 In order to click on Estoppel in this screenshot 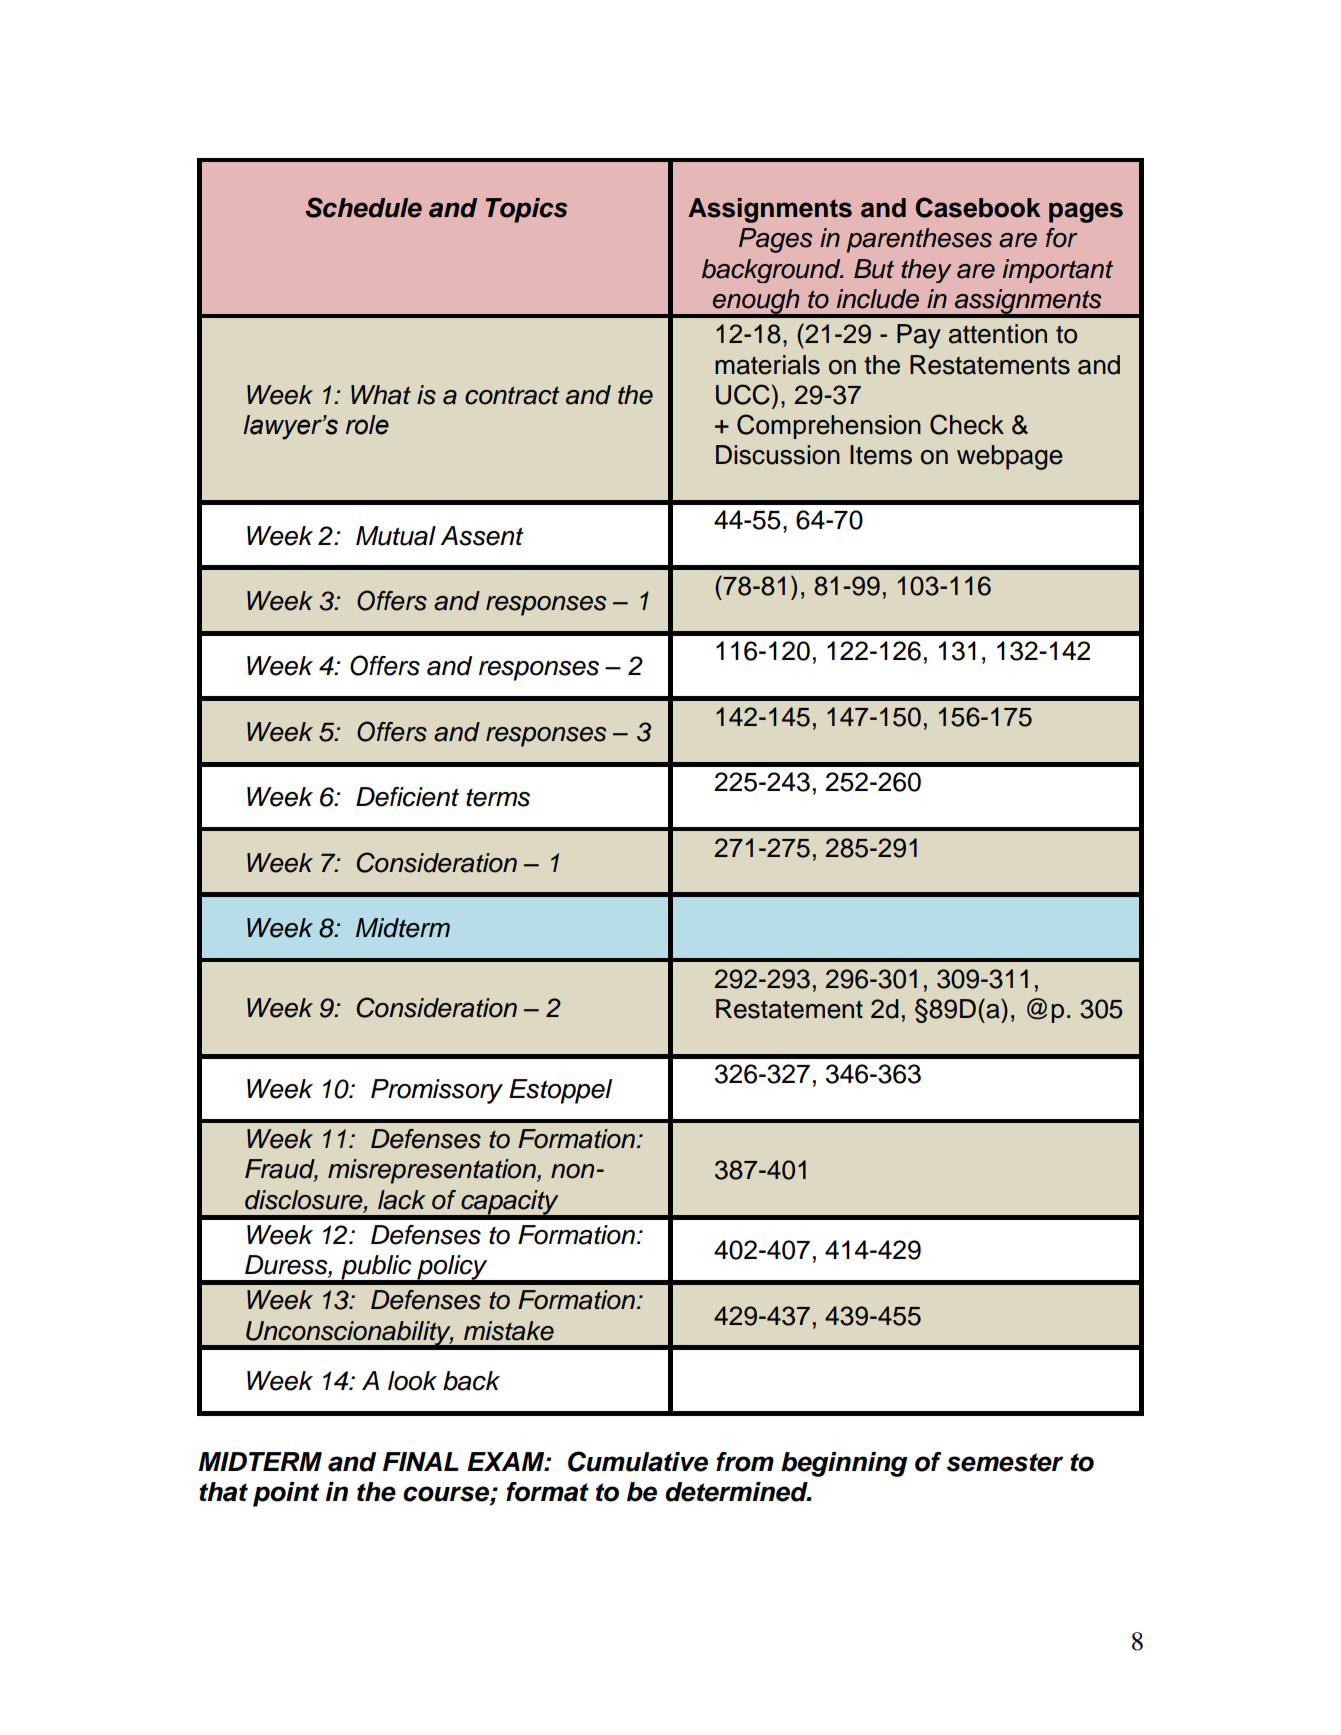, I will do `click(560, 1091)`.
